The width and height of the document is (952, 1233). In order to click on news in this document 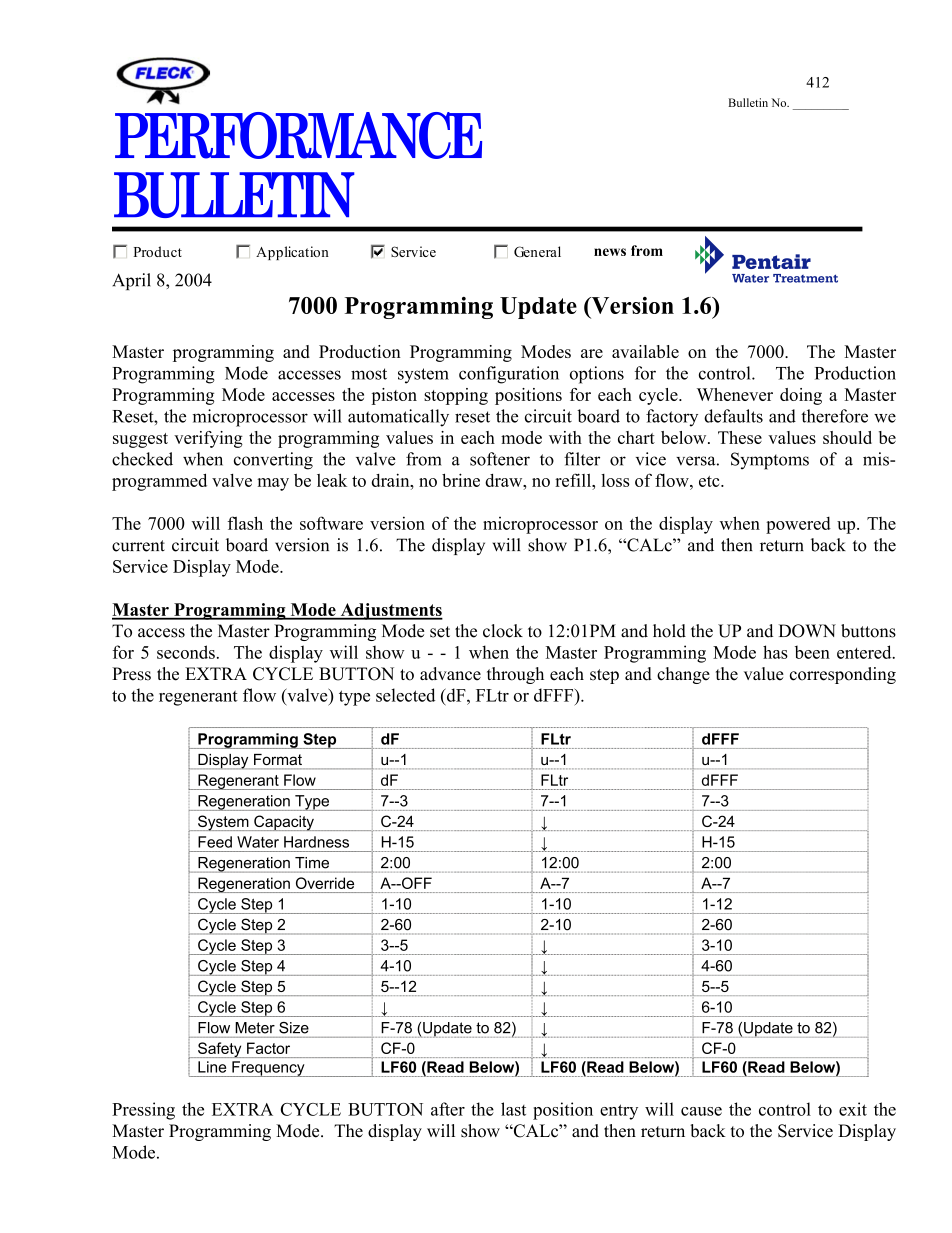, I will do `click(610, 252)`.
